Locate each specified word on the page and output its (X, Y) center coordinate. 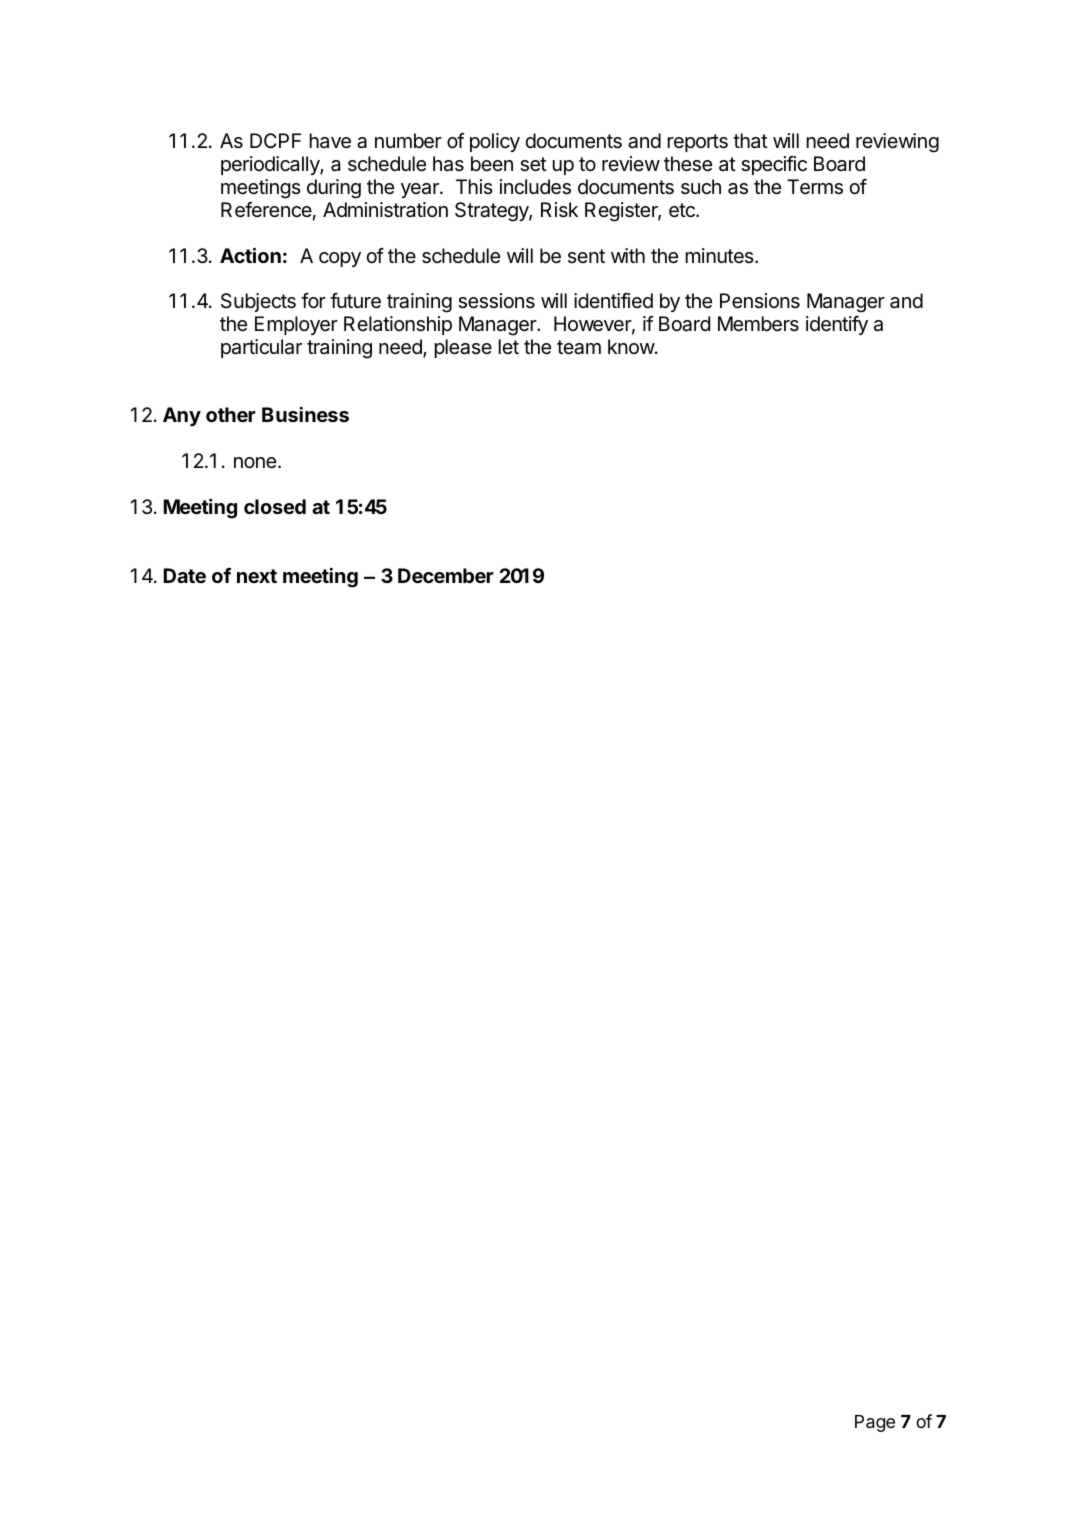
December (446, 575)
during (334, 189)
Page (875, 1423)
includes (535, 187)
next (257, 576)
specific (774, 165)
